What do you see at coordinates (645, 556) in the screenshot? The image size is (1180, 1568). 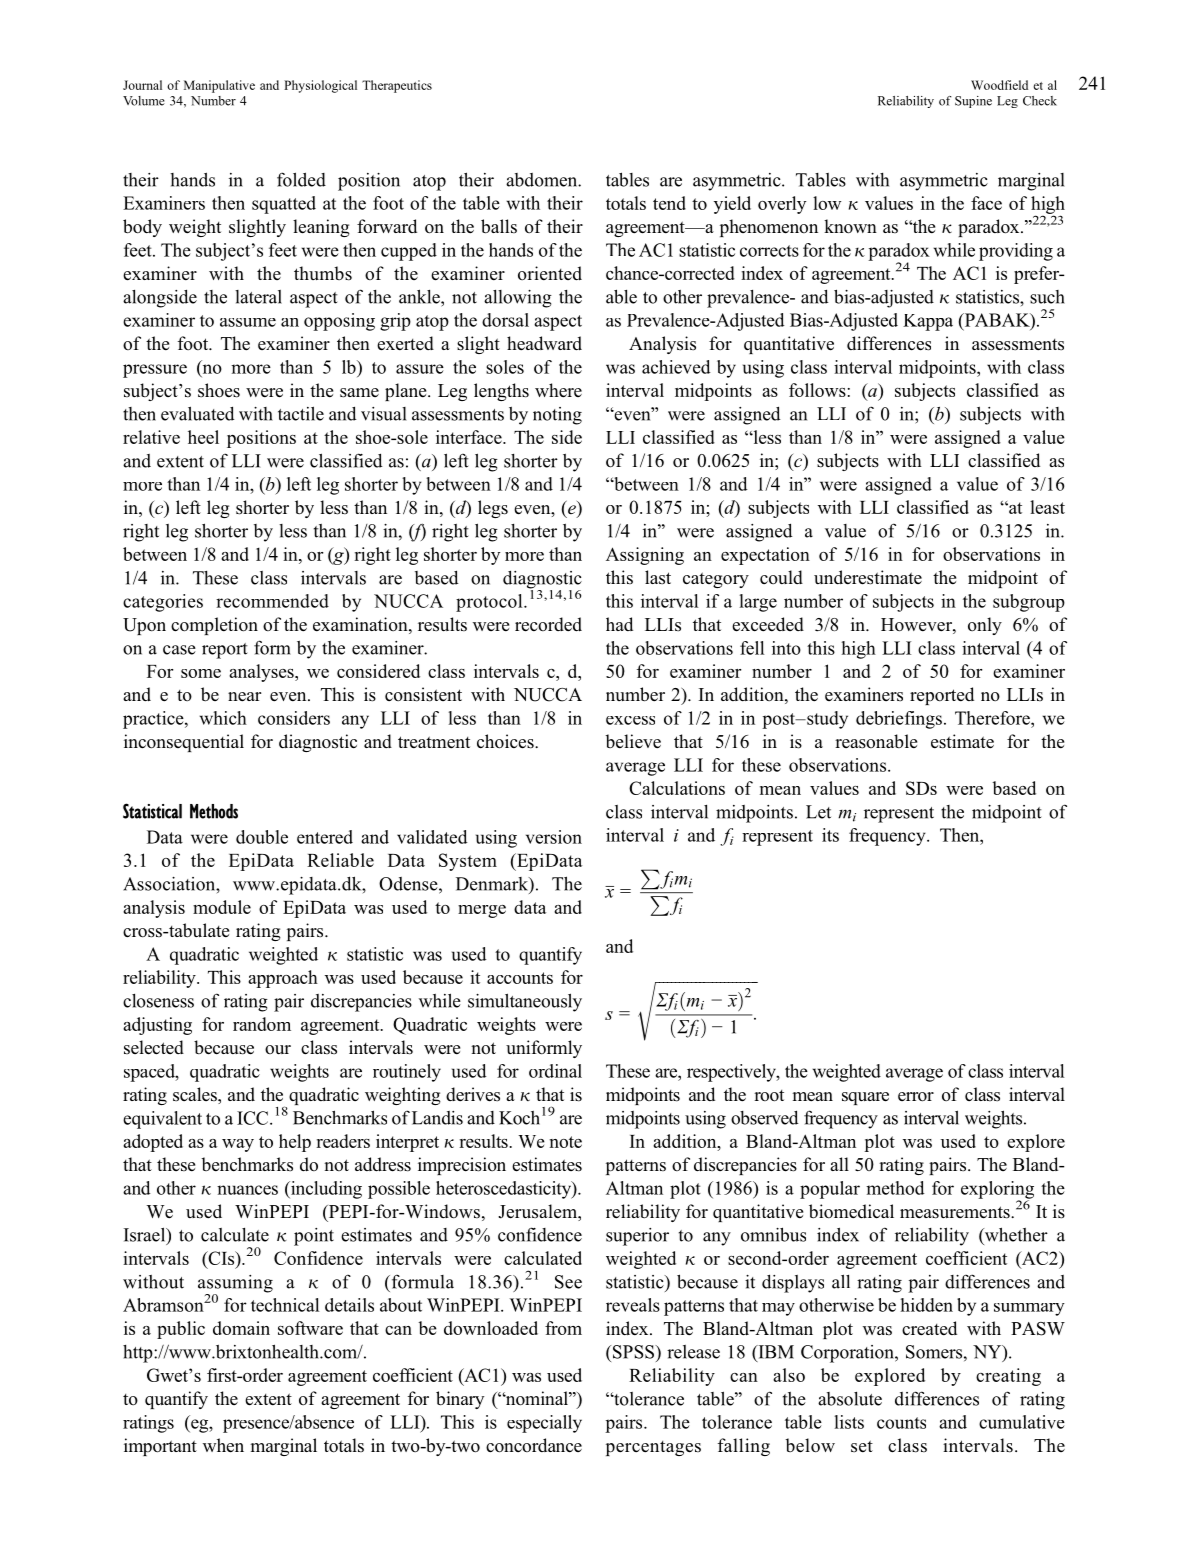 I see `Assigning` at bounding box center [645, 556].
